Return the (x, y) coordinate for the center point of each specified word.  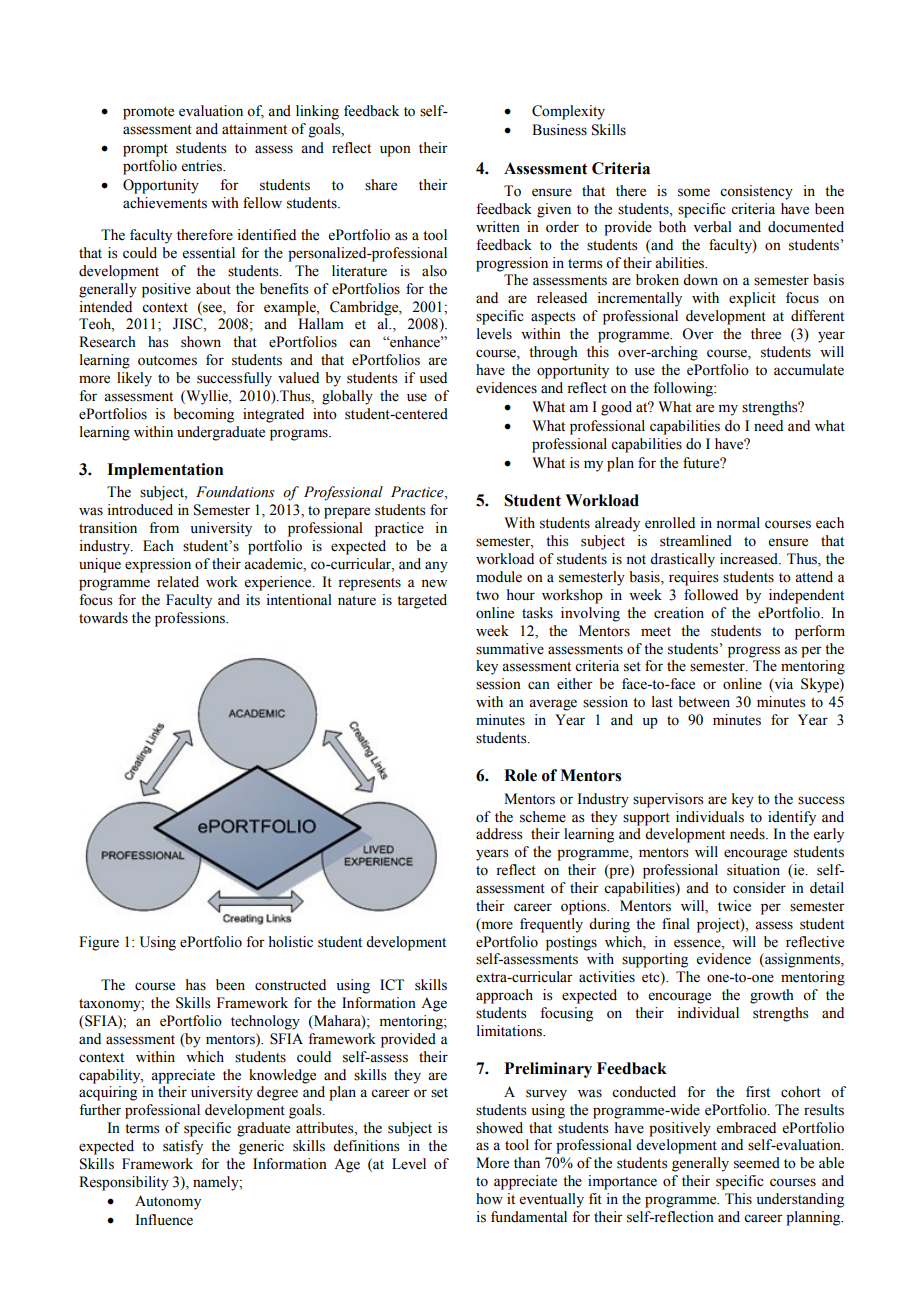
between (704, 702)
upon (395, 151)
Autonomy (168, 1202)
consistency (756, 192)
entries (203, 166)
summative (510, 649)
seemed (757, 1163)
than (527, 1162)
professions (191, 619)
